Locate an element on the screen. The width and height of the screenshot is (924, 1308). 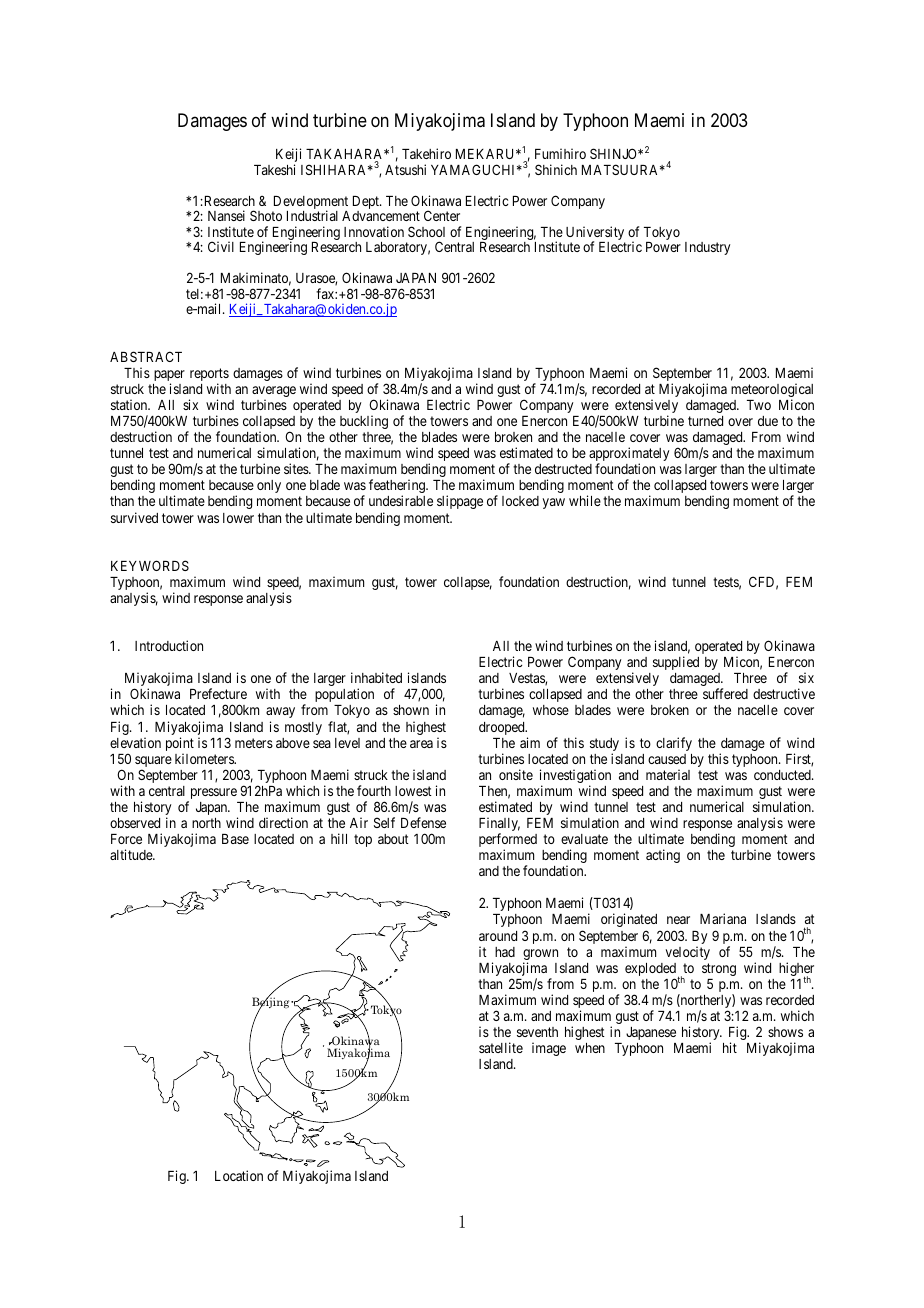
lower is located at coordinates (238, 518).
